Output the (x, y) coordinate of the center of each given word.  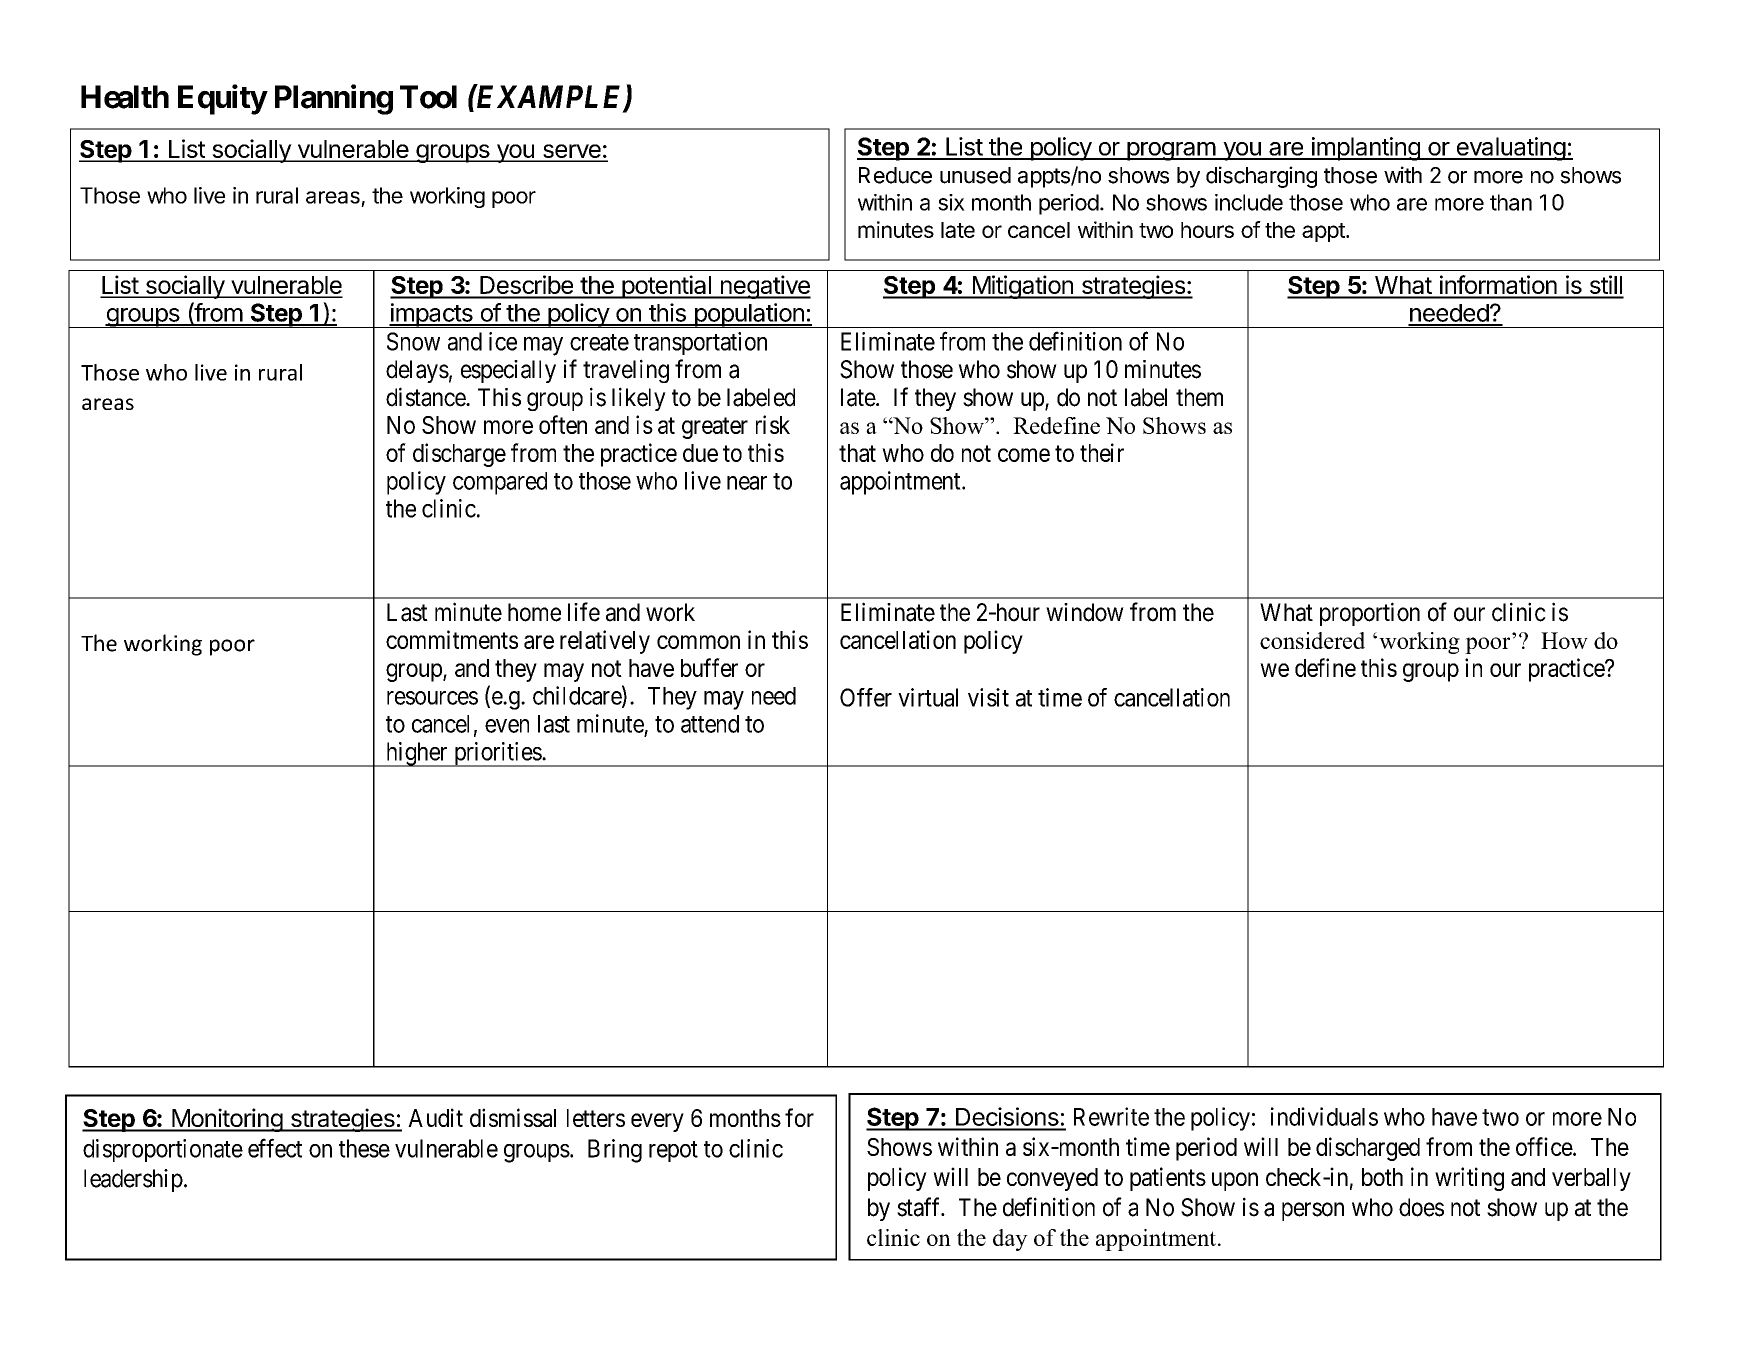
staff (920, 1207)
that (857, 453)
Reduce (895, 175)
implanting (1366, 149)
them (1199, 397)
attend (710, 724)
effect (275, 1148)
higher (416, 754)
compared (500, 483)
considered (1312, 640)
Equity (222, 99)
